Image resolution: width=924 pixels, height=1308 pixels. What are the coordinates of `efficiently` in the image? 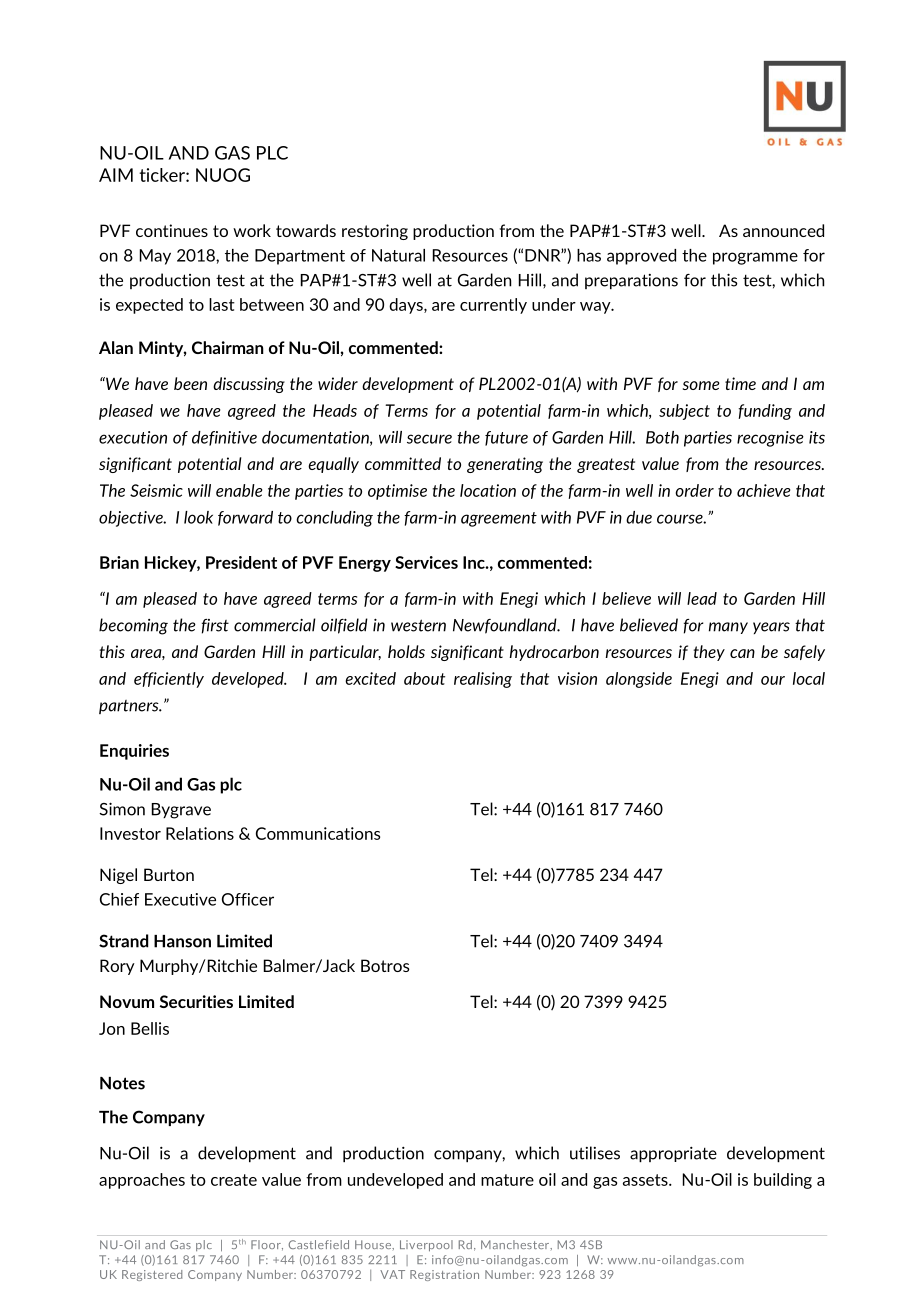 It's located at (169, 680).
